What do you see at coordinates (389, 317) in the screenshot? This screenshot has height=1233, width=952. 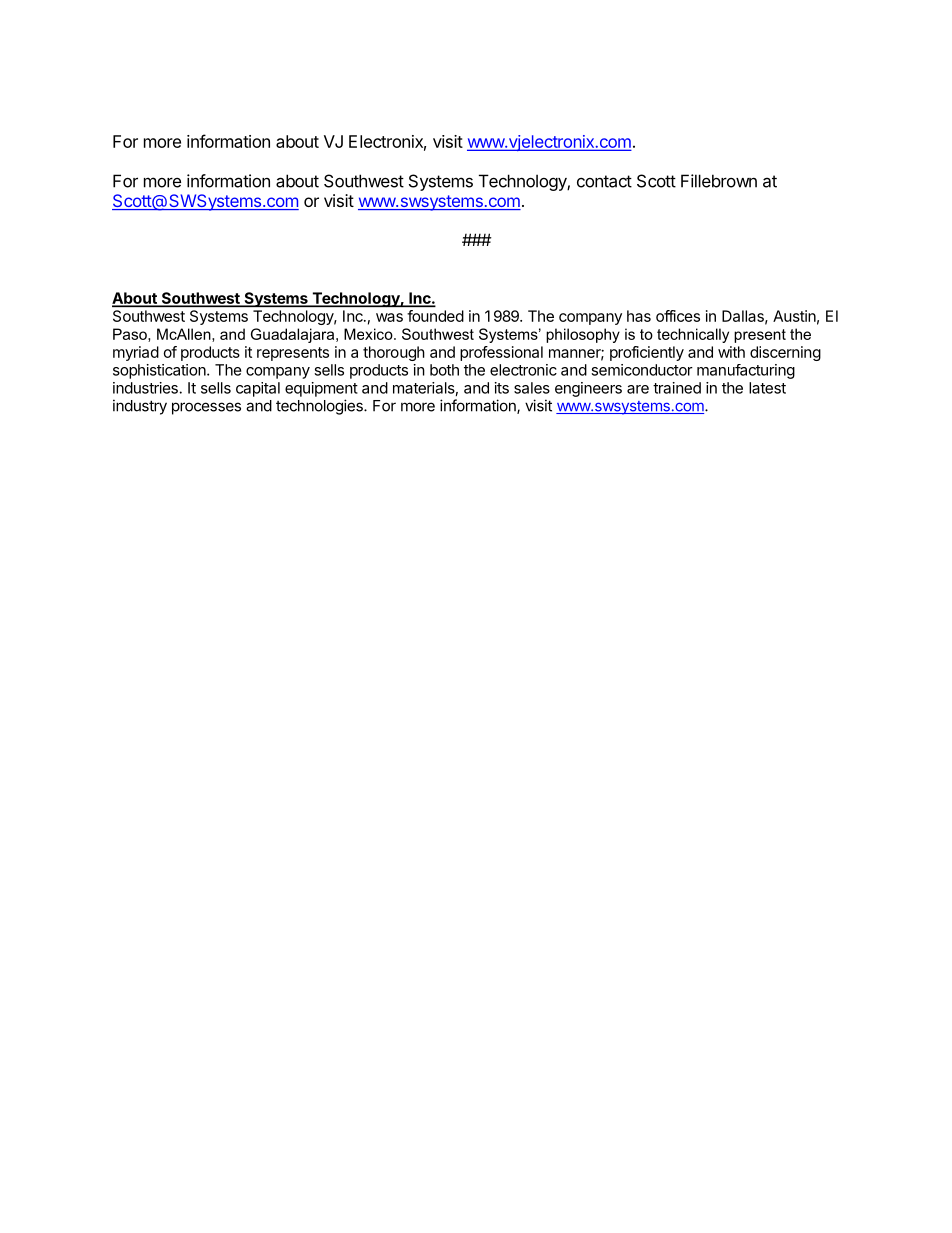 I see `was` at bounding box center [389, 317].
